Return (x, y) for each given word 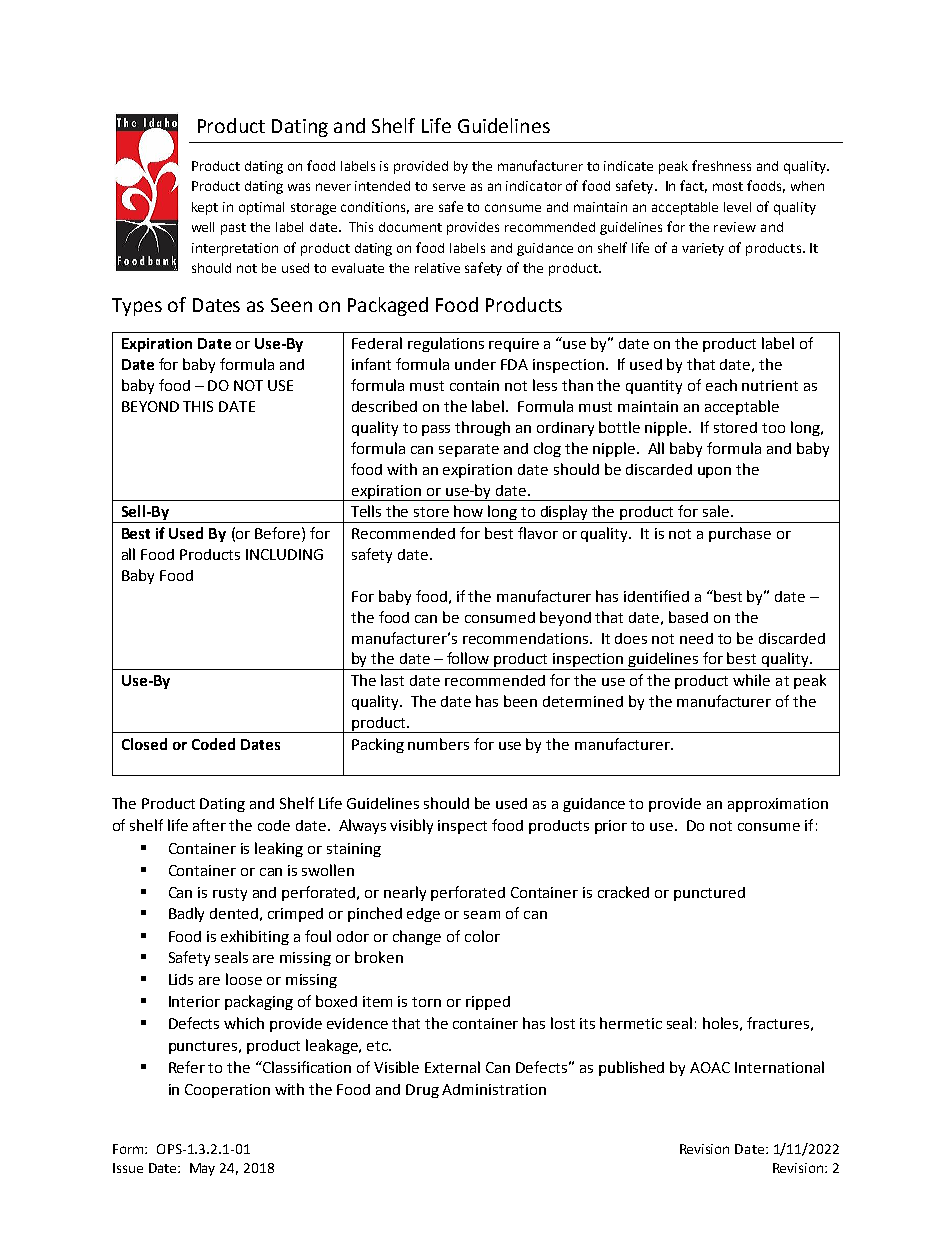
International (779, 1067)
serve (449, 187)
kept (205, 208)
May (202, 1169)
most (728, 186)
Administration (494, 1089)
